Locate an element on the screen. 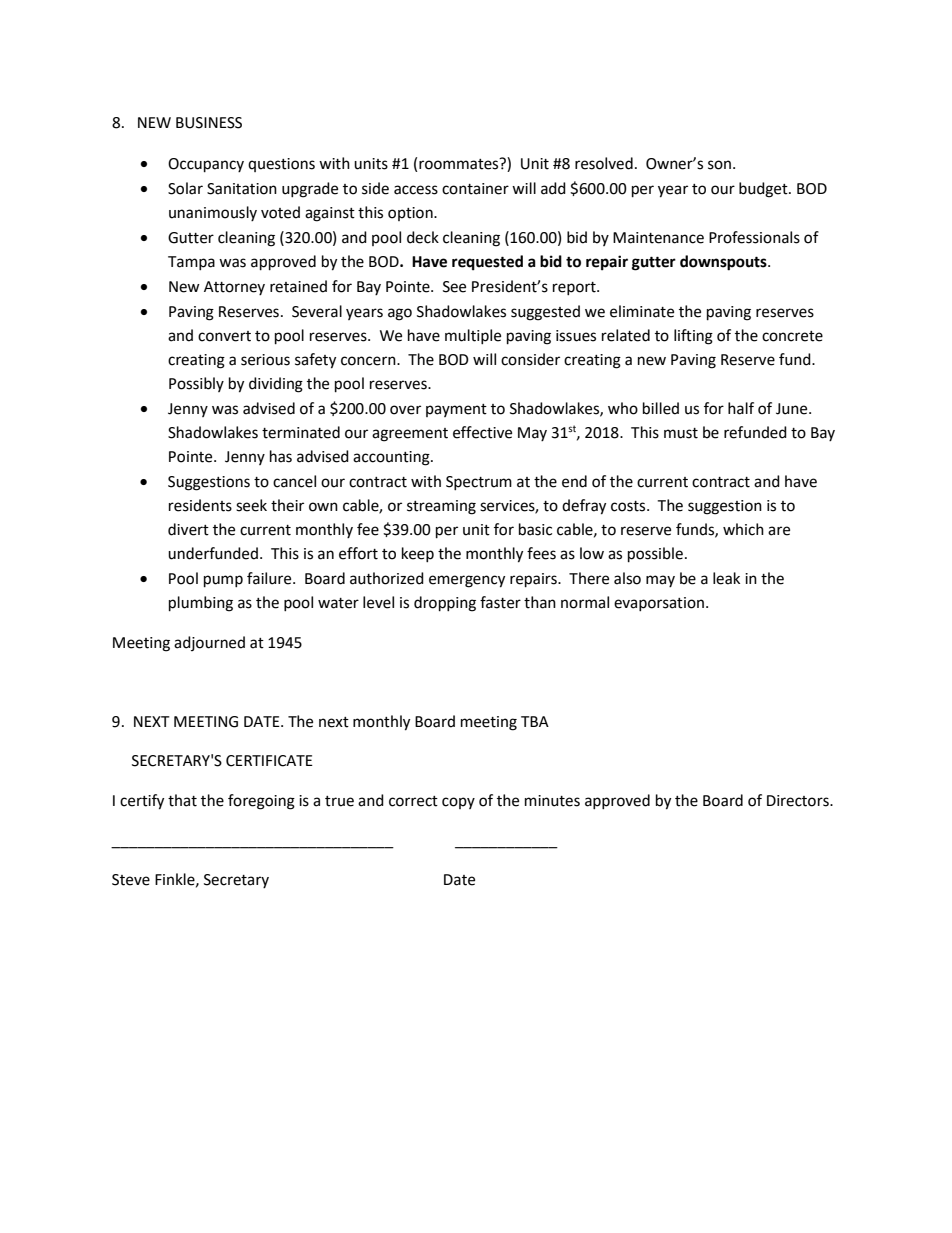 The image size is (952, 1233). plumbing is located at coordinates (201, 604).
